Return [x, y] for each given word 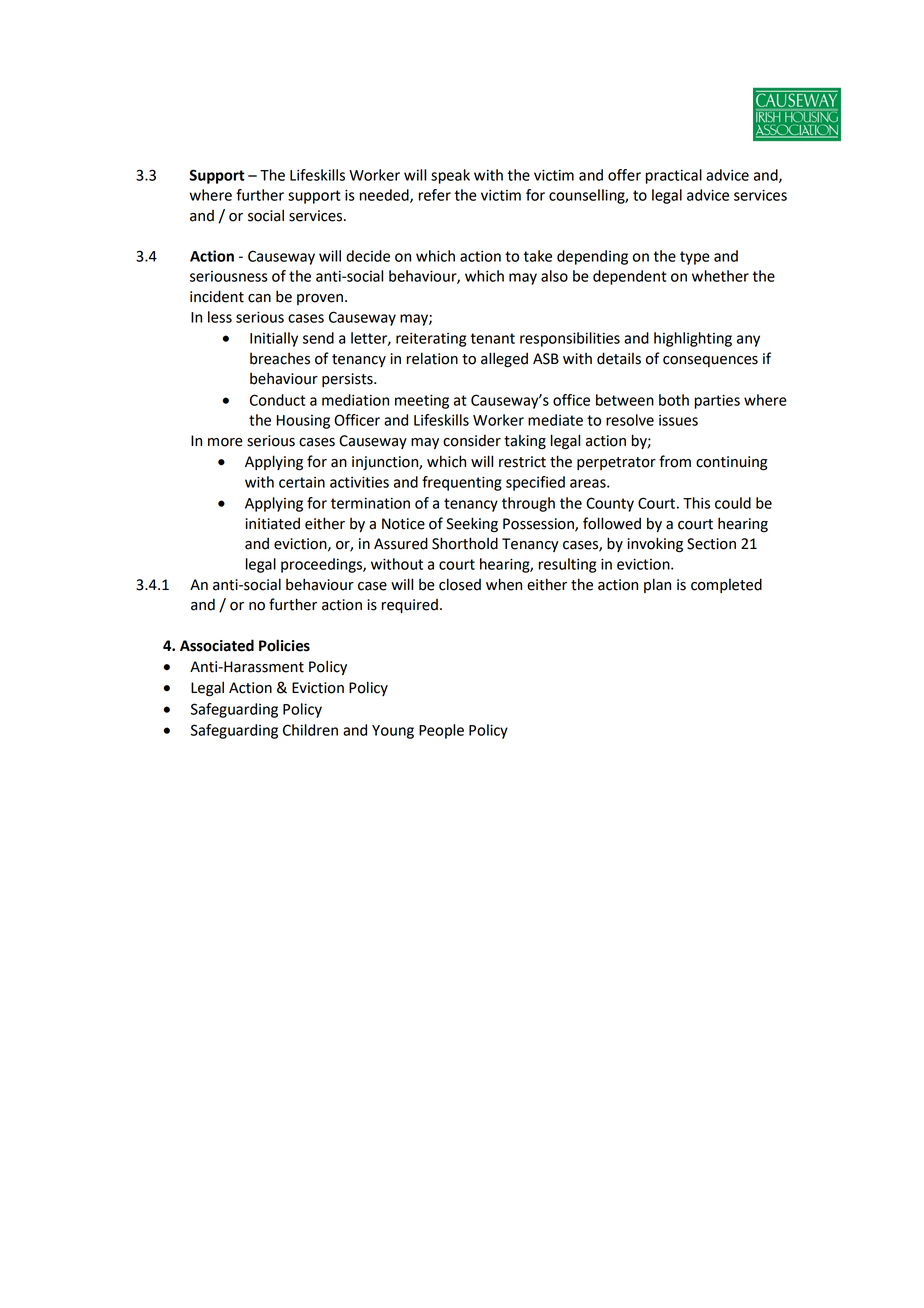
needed [385, 196]
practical [674, 176]
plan [657, 585]
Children [310, 730]
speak [450, 176]
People [441, 731]
